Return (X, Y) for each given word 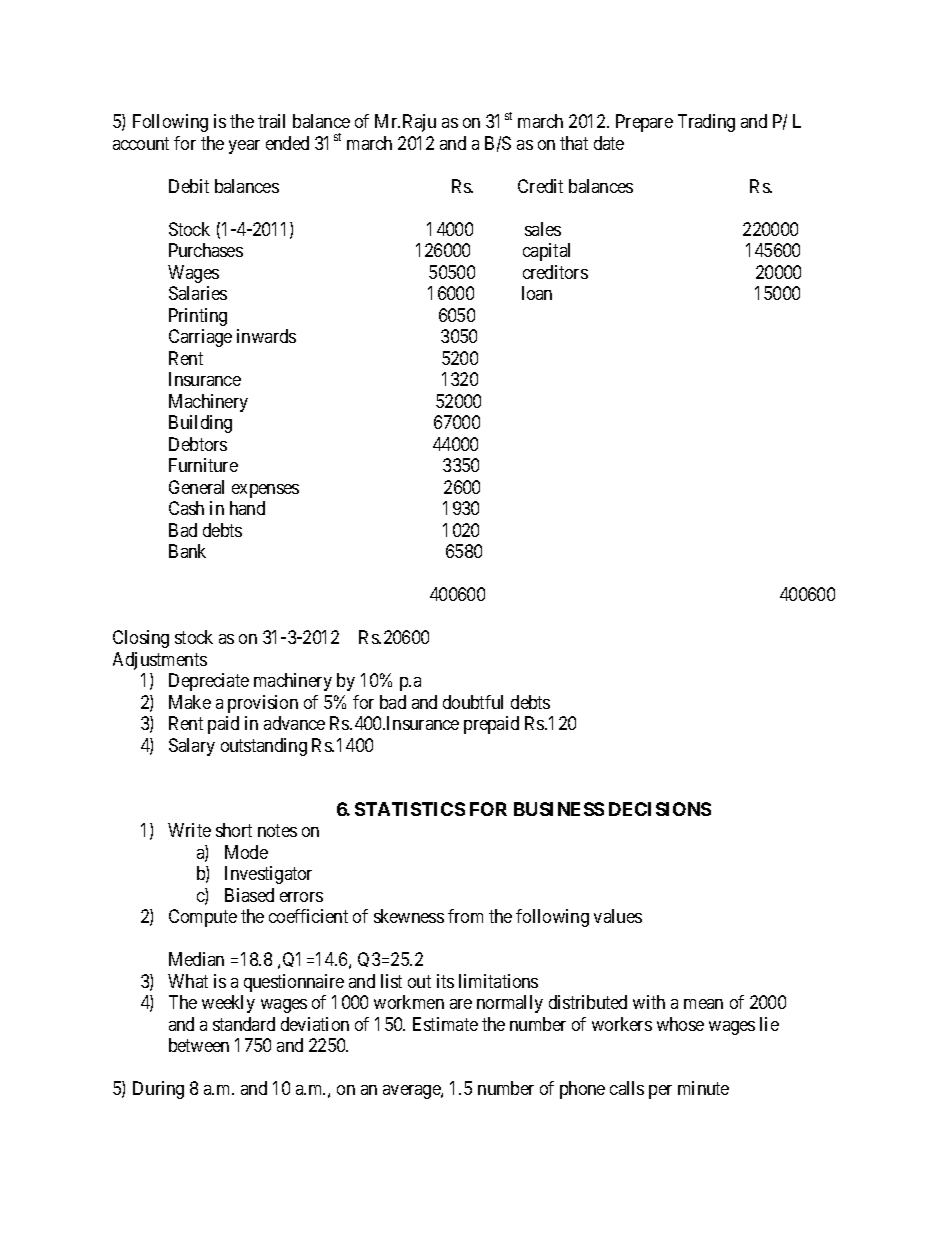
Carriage (200, 338)
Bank (187, 551)
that (574, 143)
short (234, 830)
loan (537, 293)
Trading (706, 123)
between (199, 1045)
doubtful (473, 702)
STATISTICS (410, 809)
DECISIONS (660, 809)
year (244, 147)
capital (546, 252)
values (618, 916)
